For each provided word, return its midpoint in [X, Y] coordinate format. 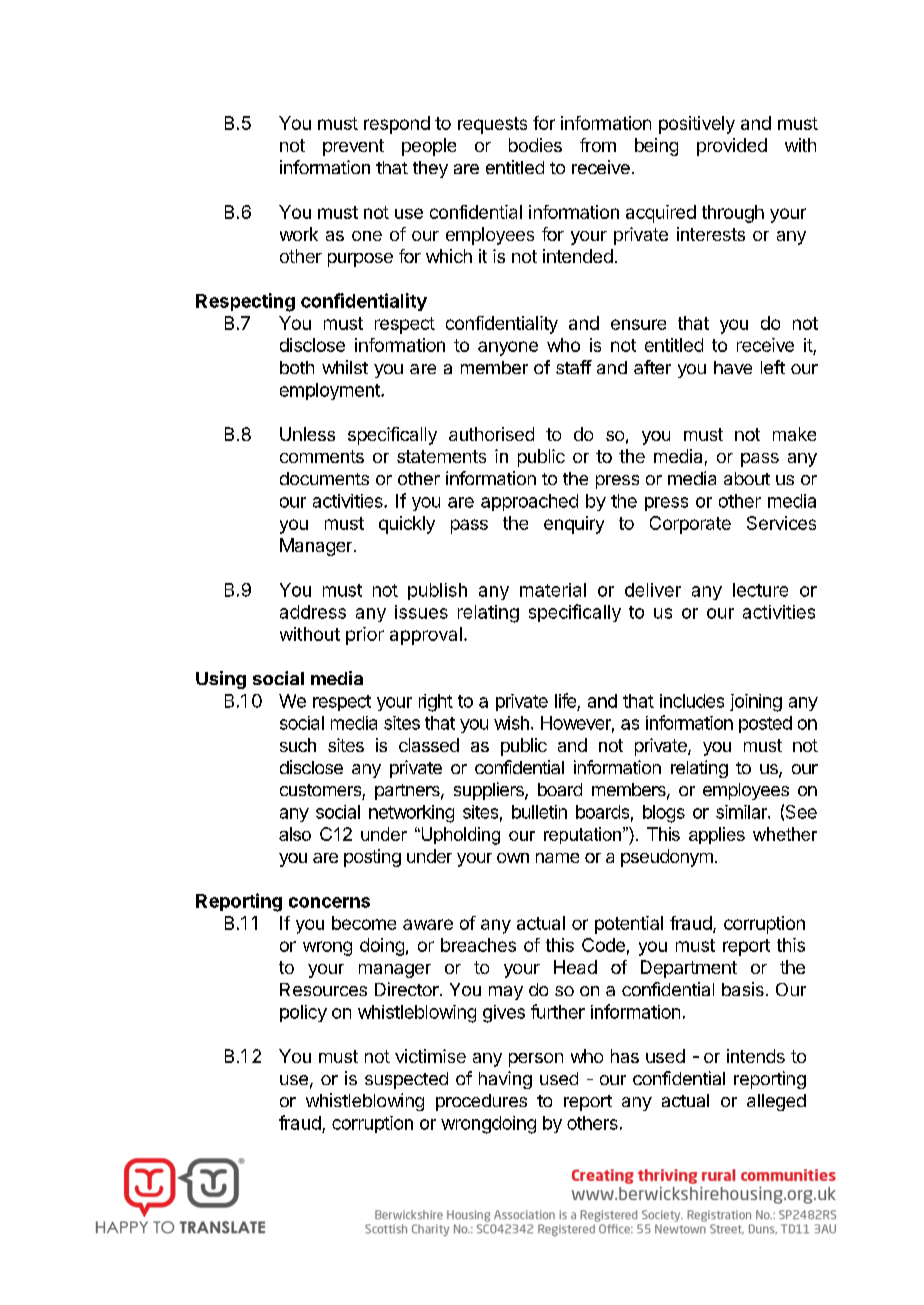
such [298, 745]
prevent [353, 147]
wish [511, 723]
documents [324, 478]
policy [303, 1013]
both [297, 367]
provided [732, 147]
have [733, 367]
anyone [508, 348]
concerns [329, 902]
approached [529, 502]
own [513, 858]
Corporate [690, 525]
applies [717, 835]
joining [756, 703]
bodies [535, 145]
